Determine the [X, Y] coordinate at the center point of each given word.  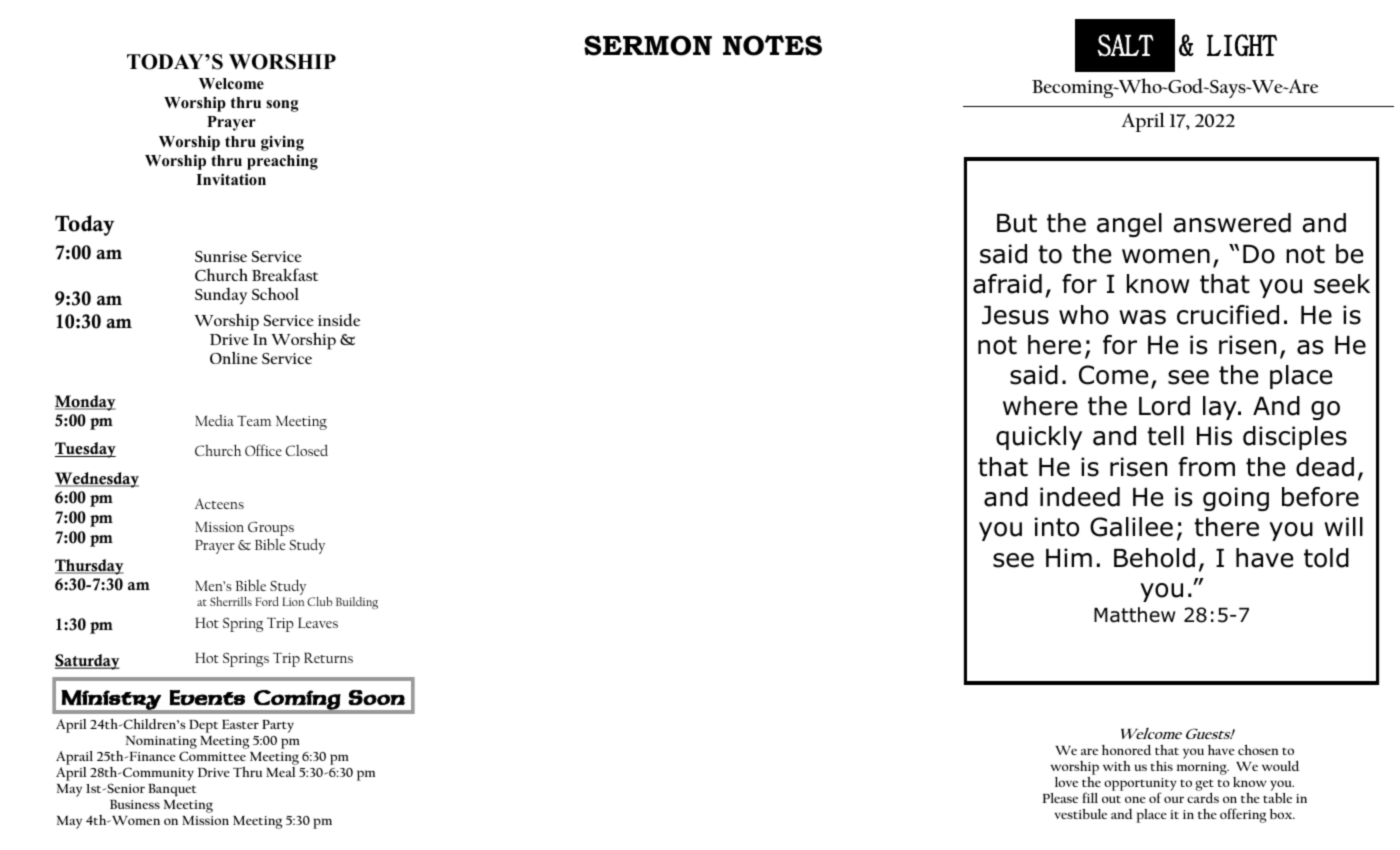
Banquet [172, 790]
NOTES [772, 45]
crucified [1228, 315]
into [1057, 527]
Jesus [1015, 315]
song [282, 106]
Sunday [221, 295]
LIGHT [1242, 45]
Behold [1154, 558]
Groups [271, 529]
